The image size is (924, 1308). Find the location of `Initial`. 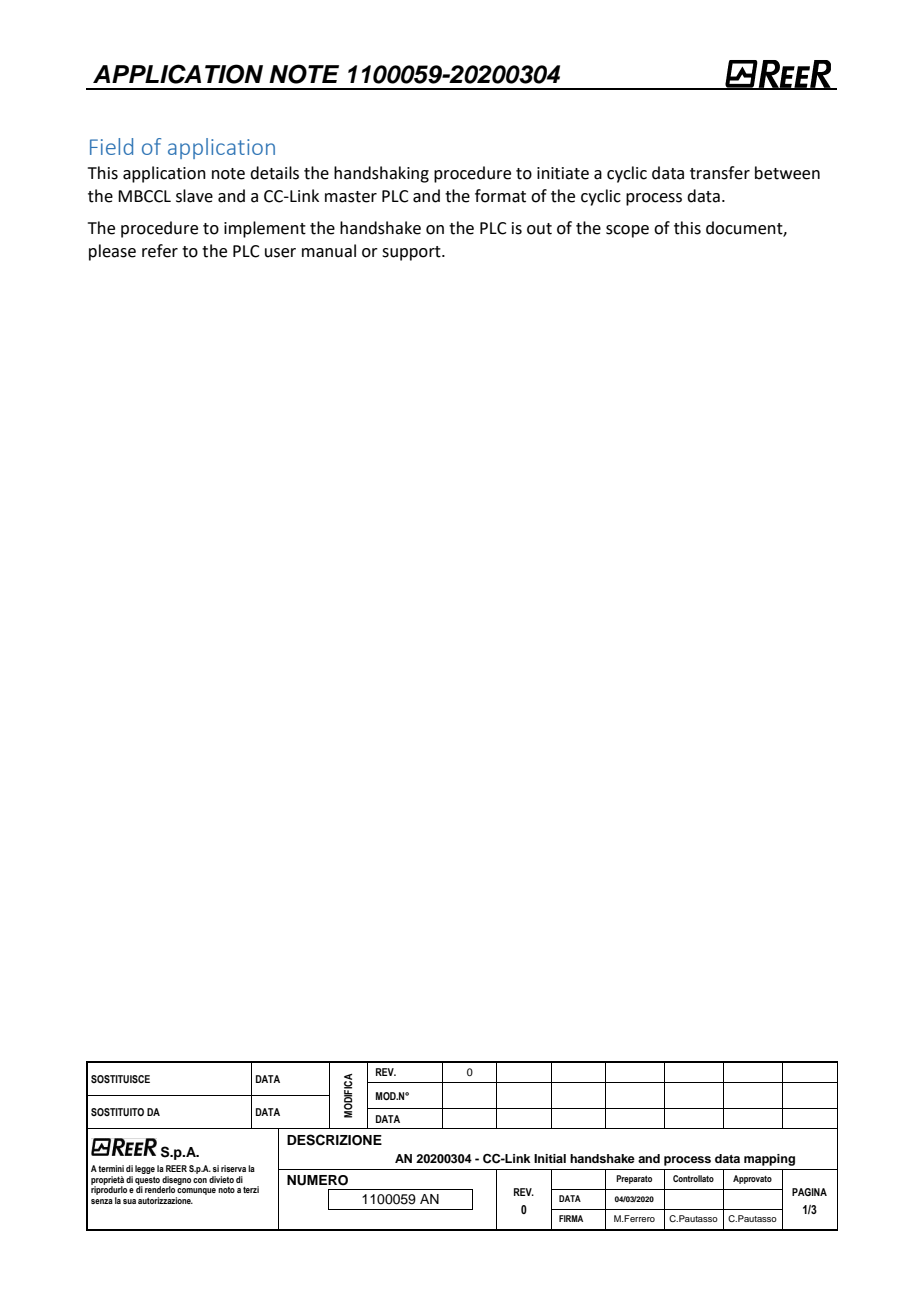

Initial is located at coordinates (550, 1158).
